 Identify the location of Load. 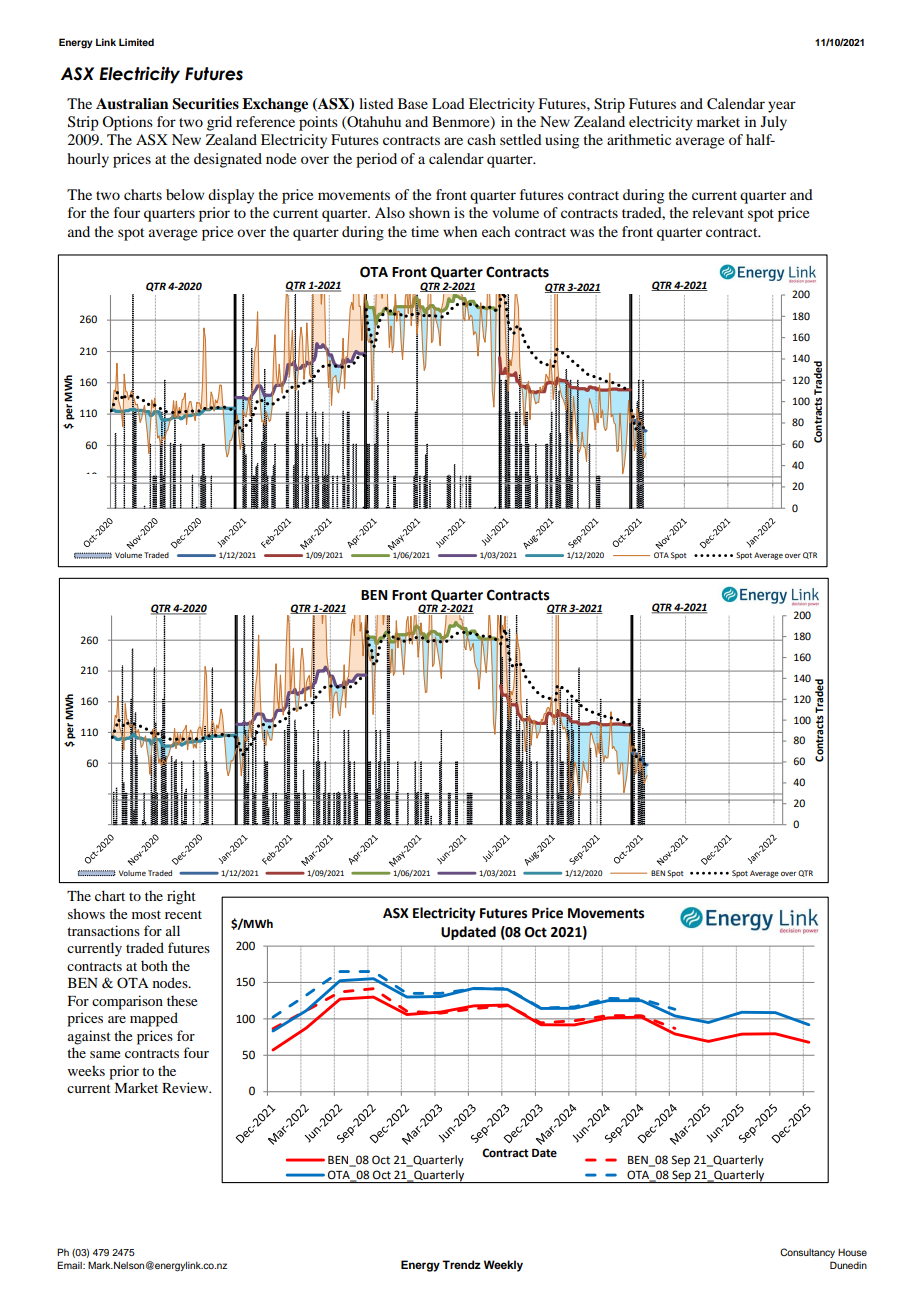
(448, 103).
